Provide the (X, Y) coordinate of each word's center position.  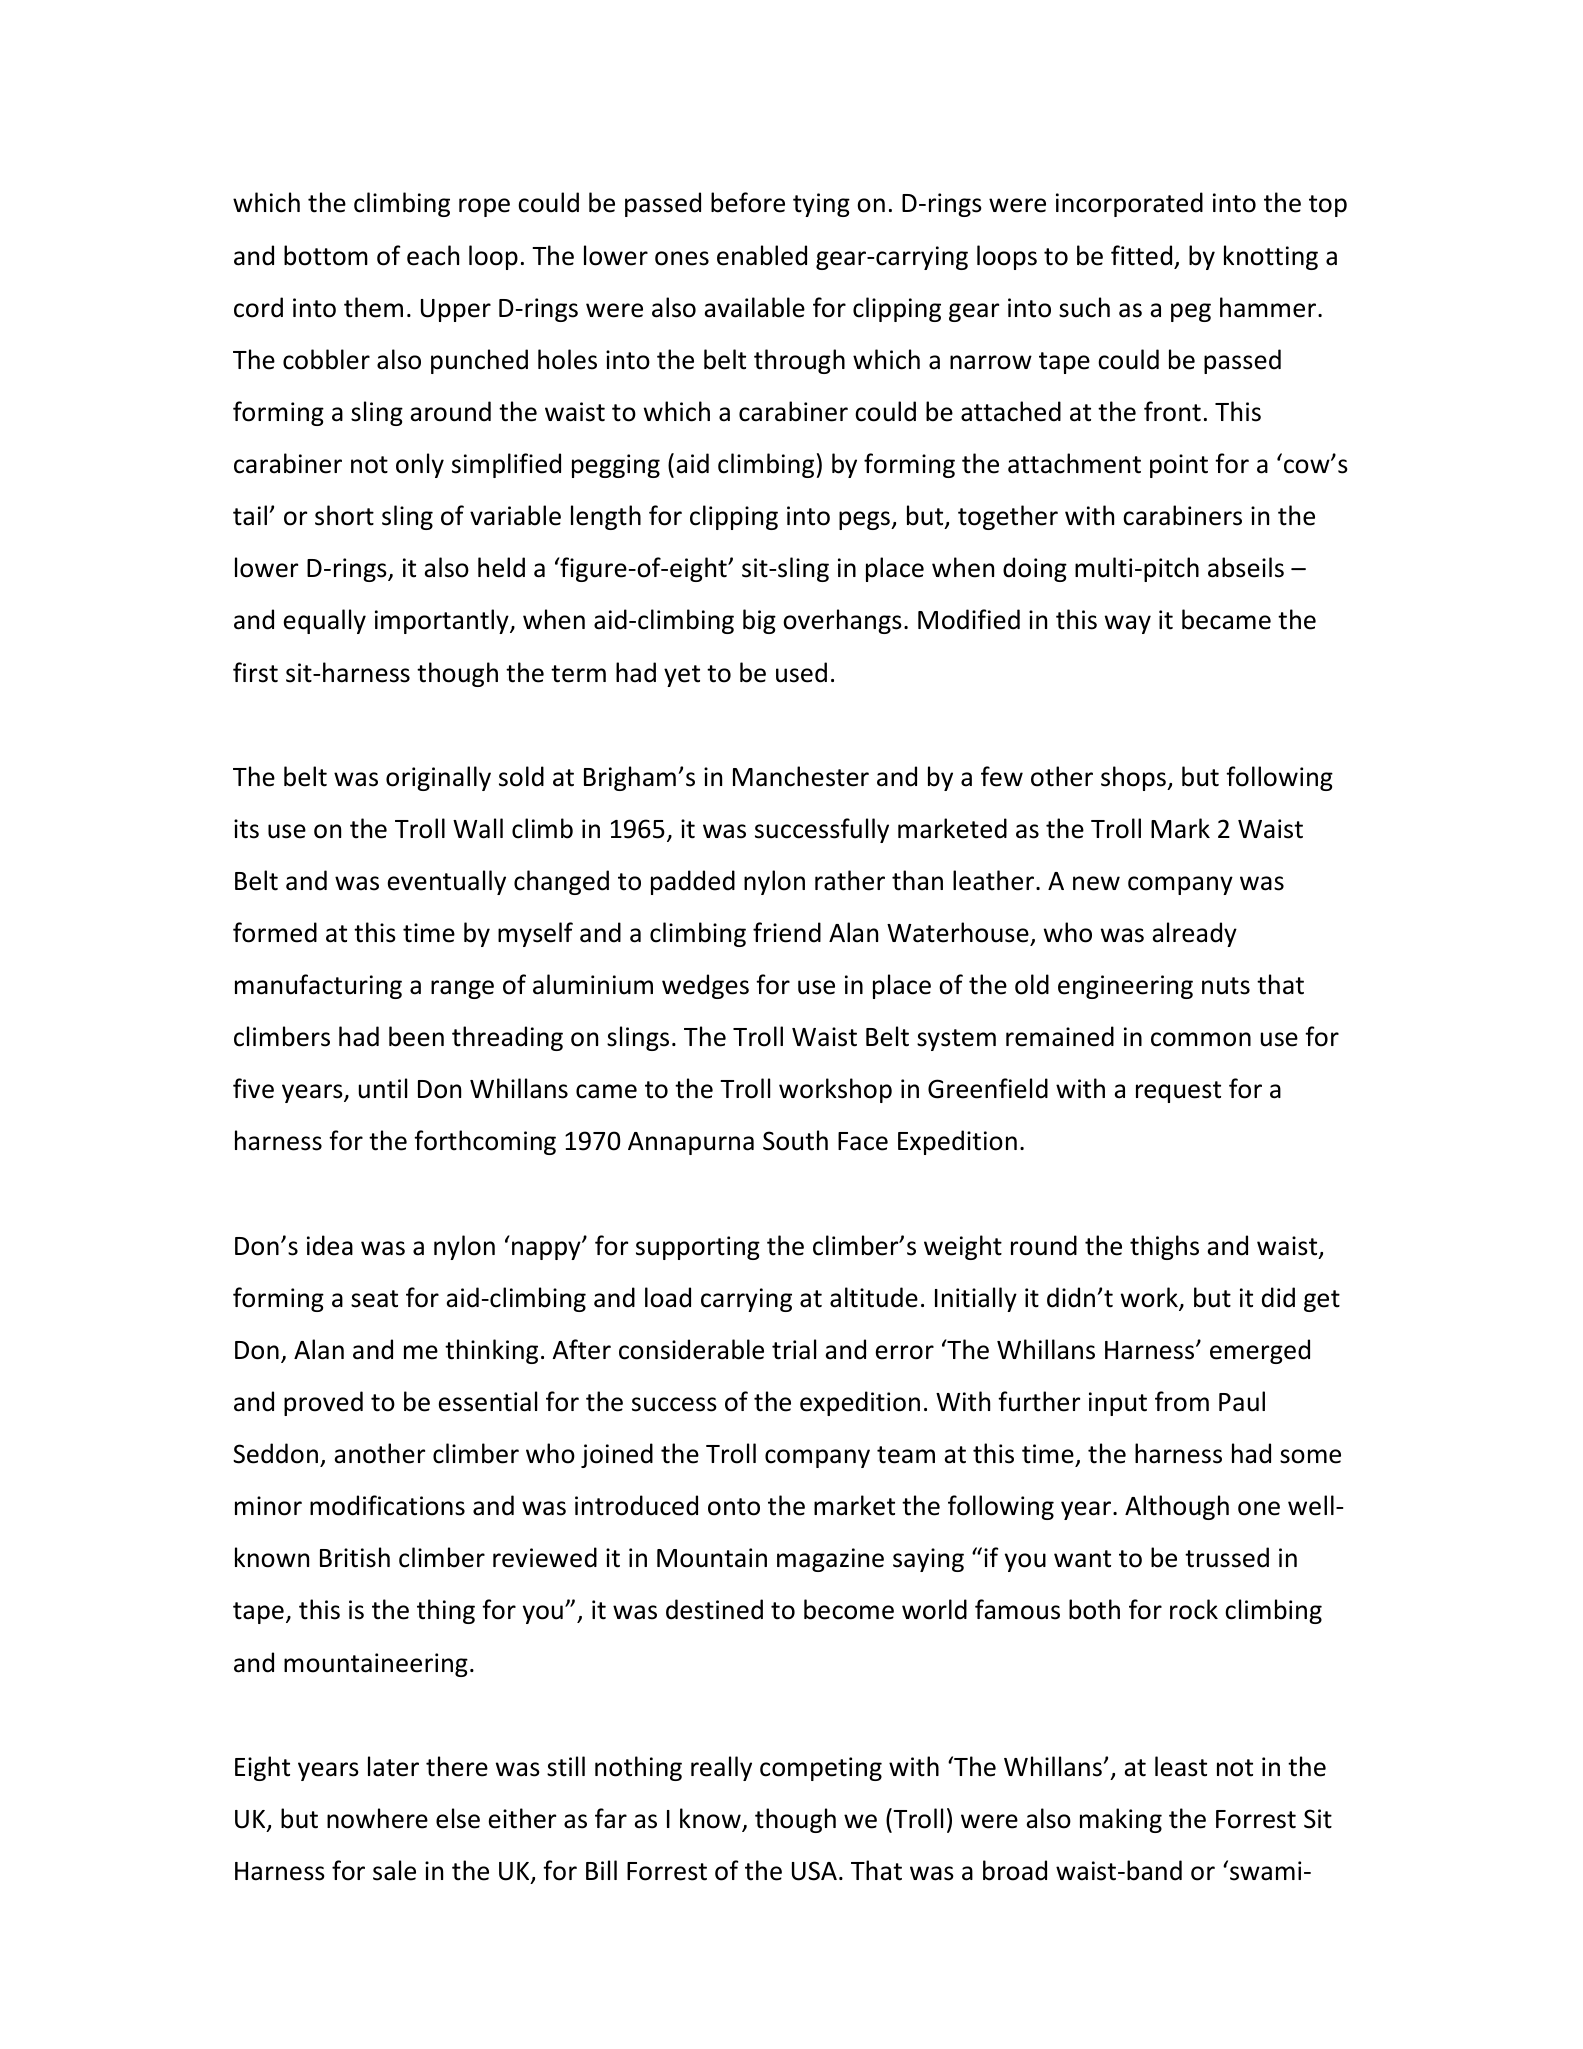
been (416, 1036)
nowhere (377, 1818)
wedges (705, 986)
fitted (1141, 255)
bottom (326, 255)
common (1201, 1039)
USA (814, 1871)
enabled (762, 255)
